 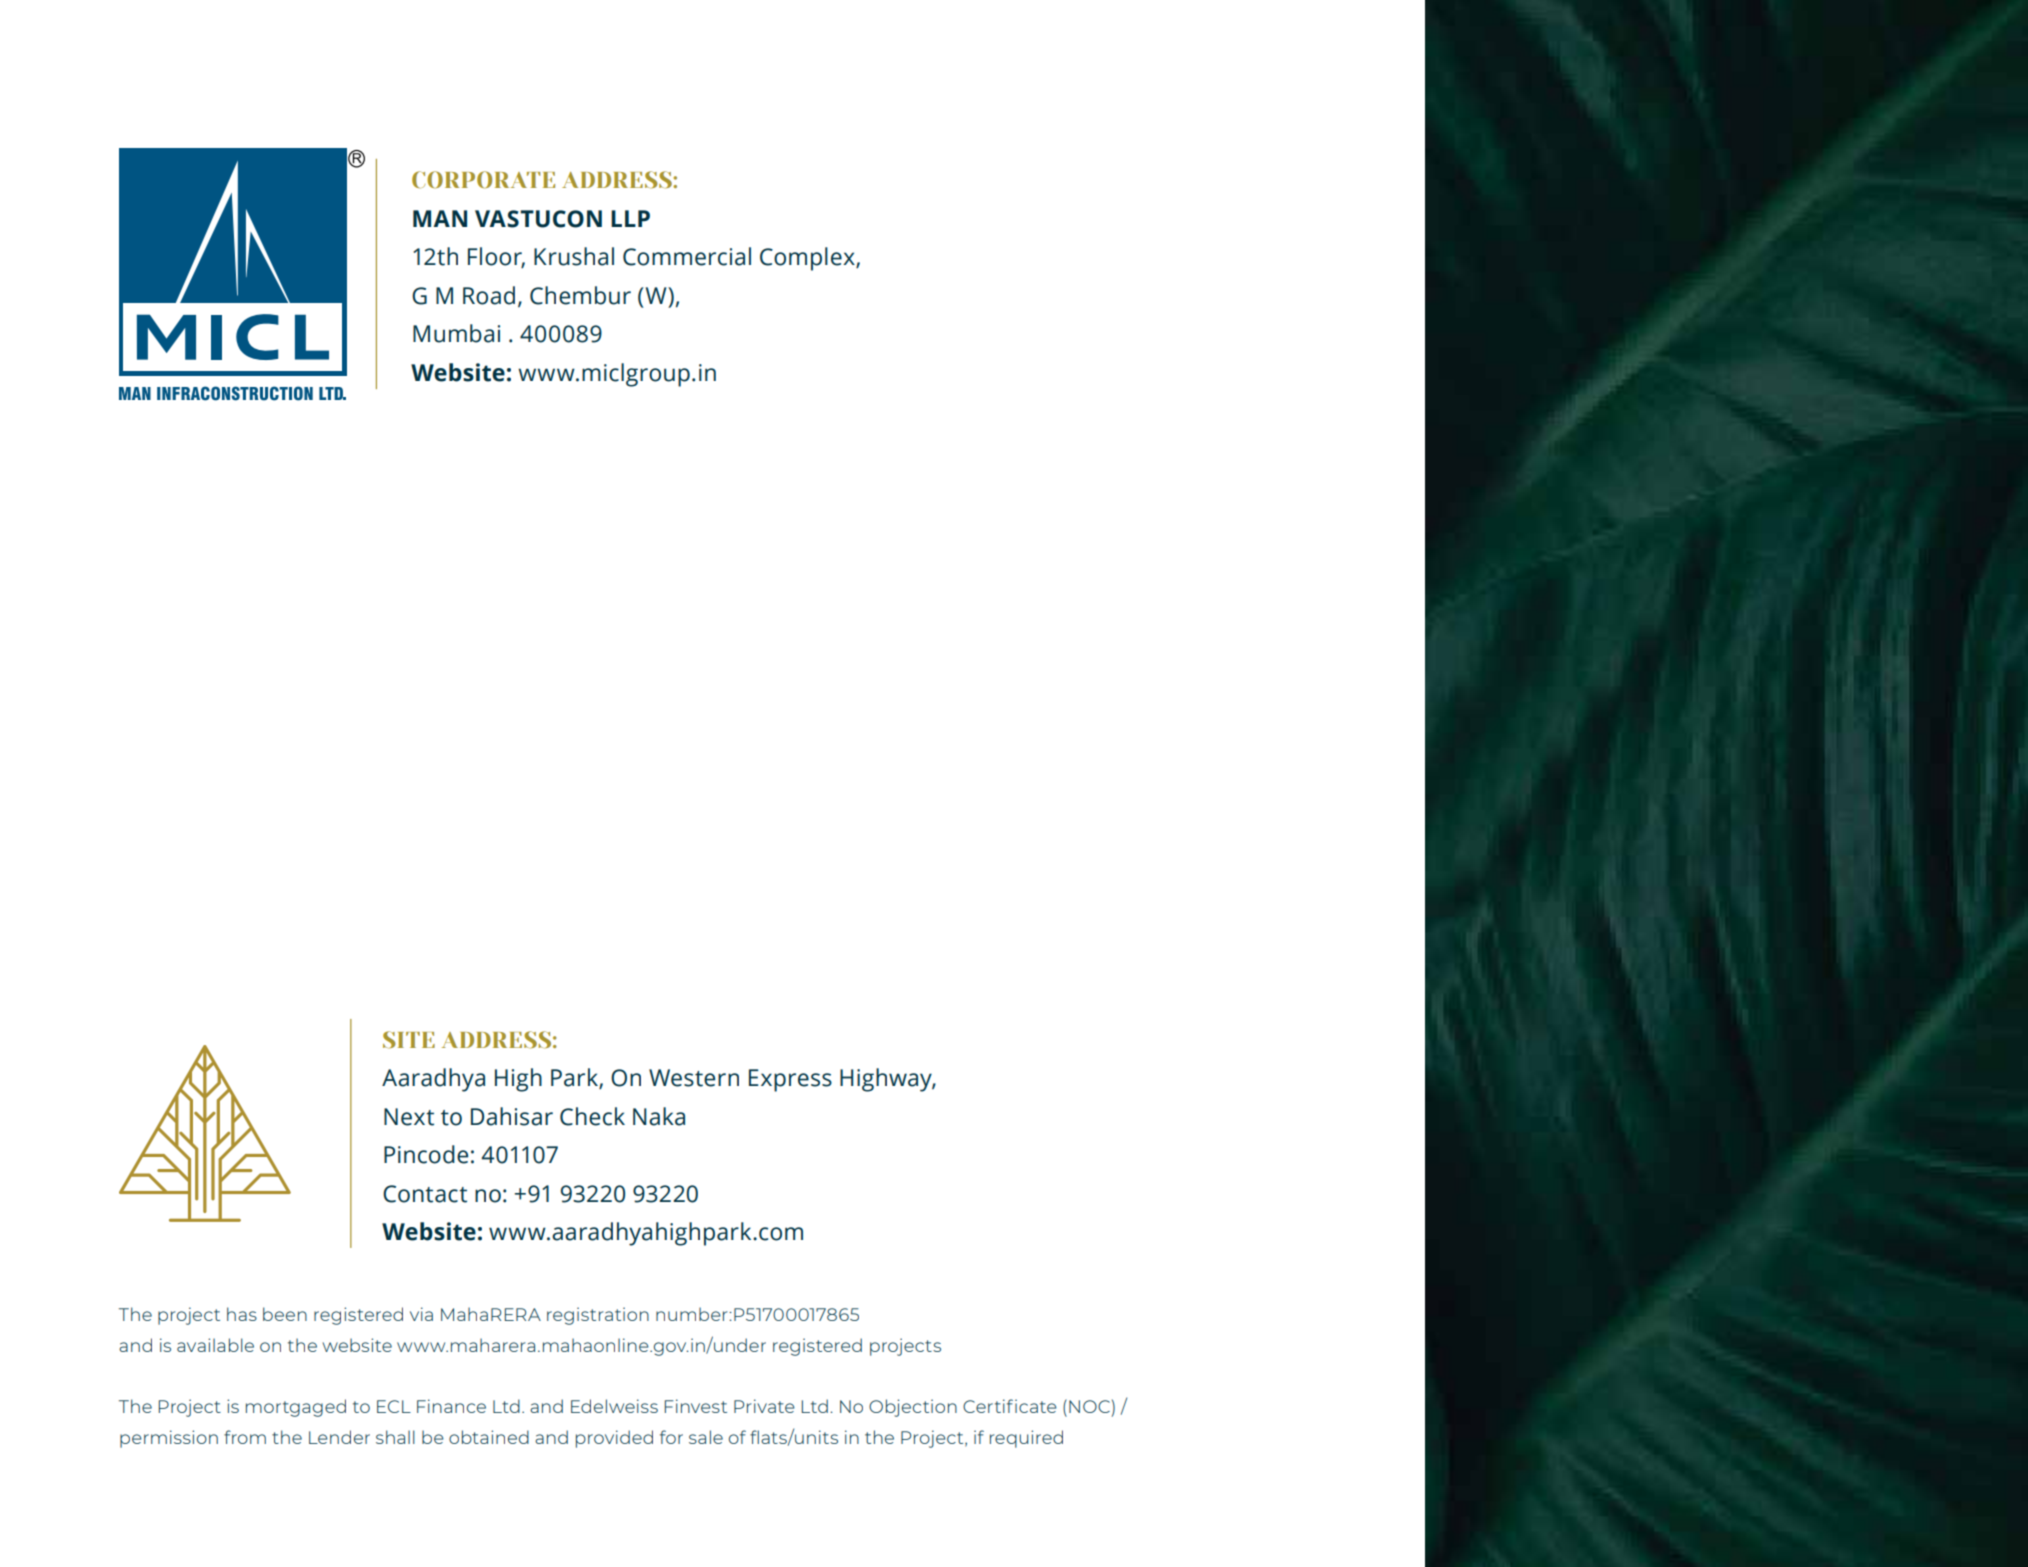 What do you see at coordinates (426, 1154) in the document?
I see `Pincode` at bounding box center [426, 1154].
